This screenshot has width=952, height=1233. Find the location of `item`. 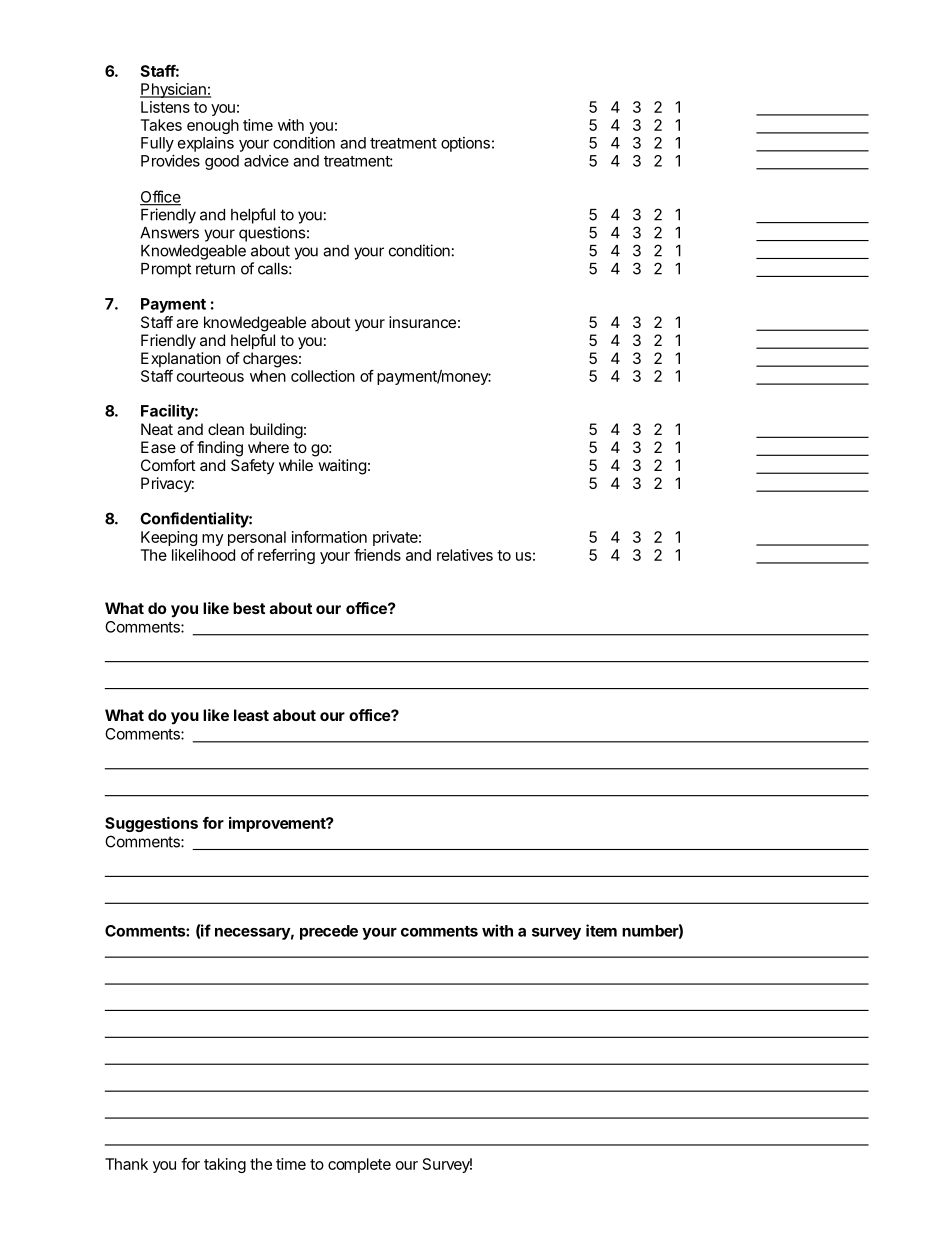

item is located at coordinates (601, 930).
